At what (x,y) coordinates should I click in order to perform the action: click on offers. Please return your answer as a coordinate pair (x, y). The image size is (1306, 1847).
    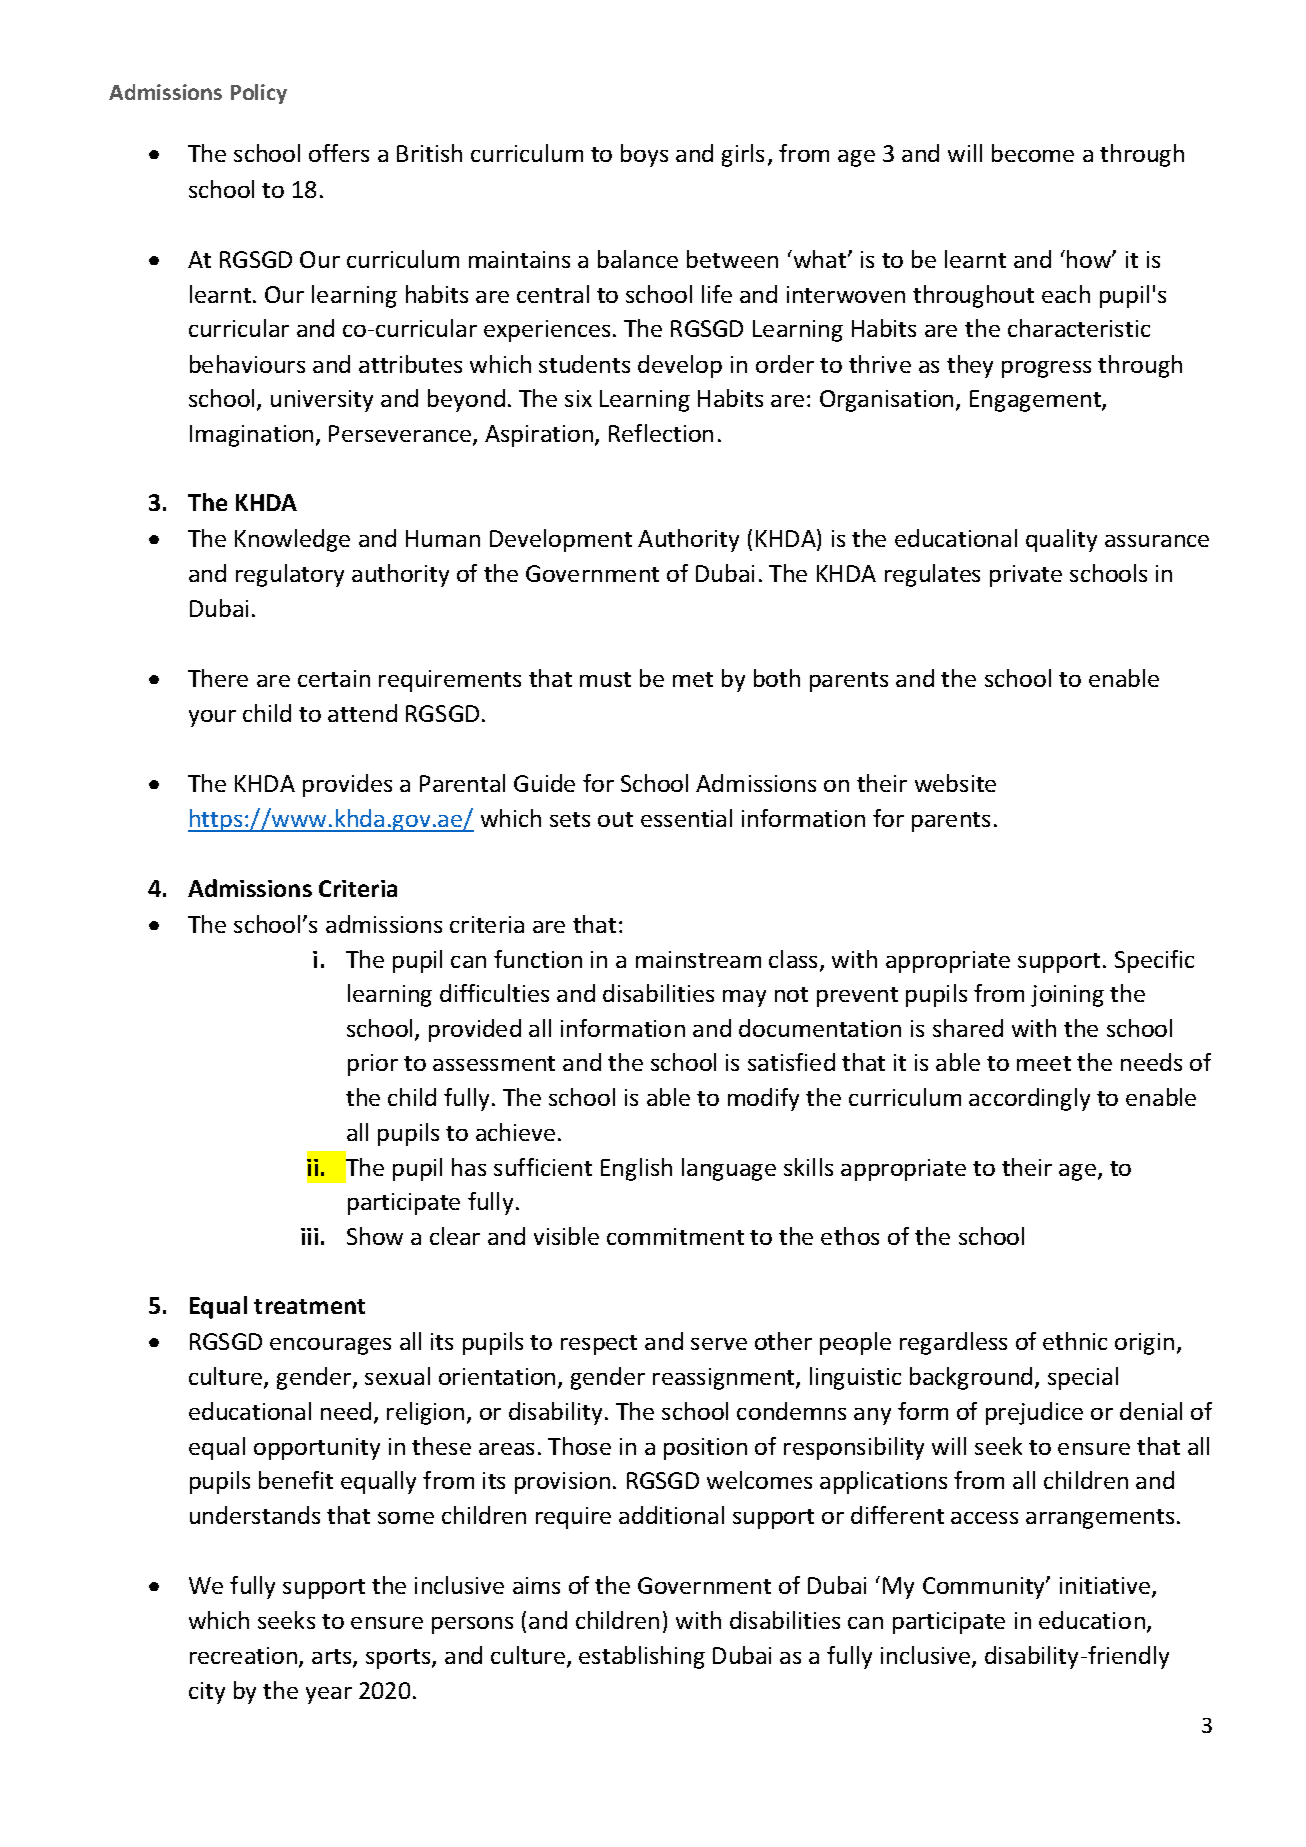
    Looking at the image, I should click on (339, 153).
